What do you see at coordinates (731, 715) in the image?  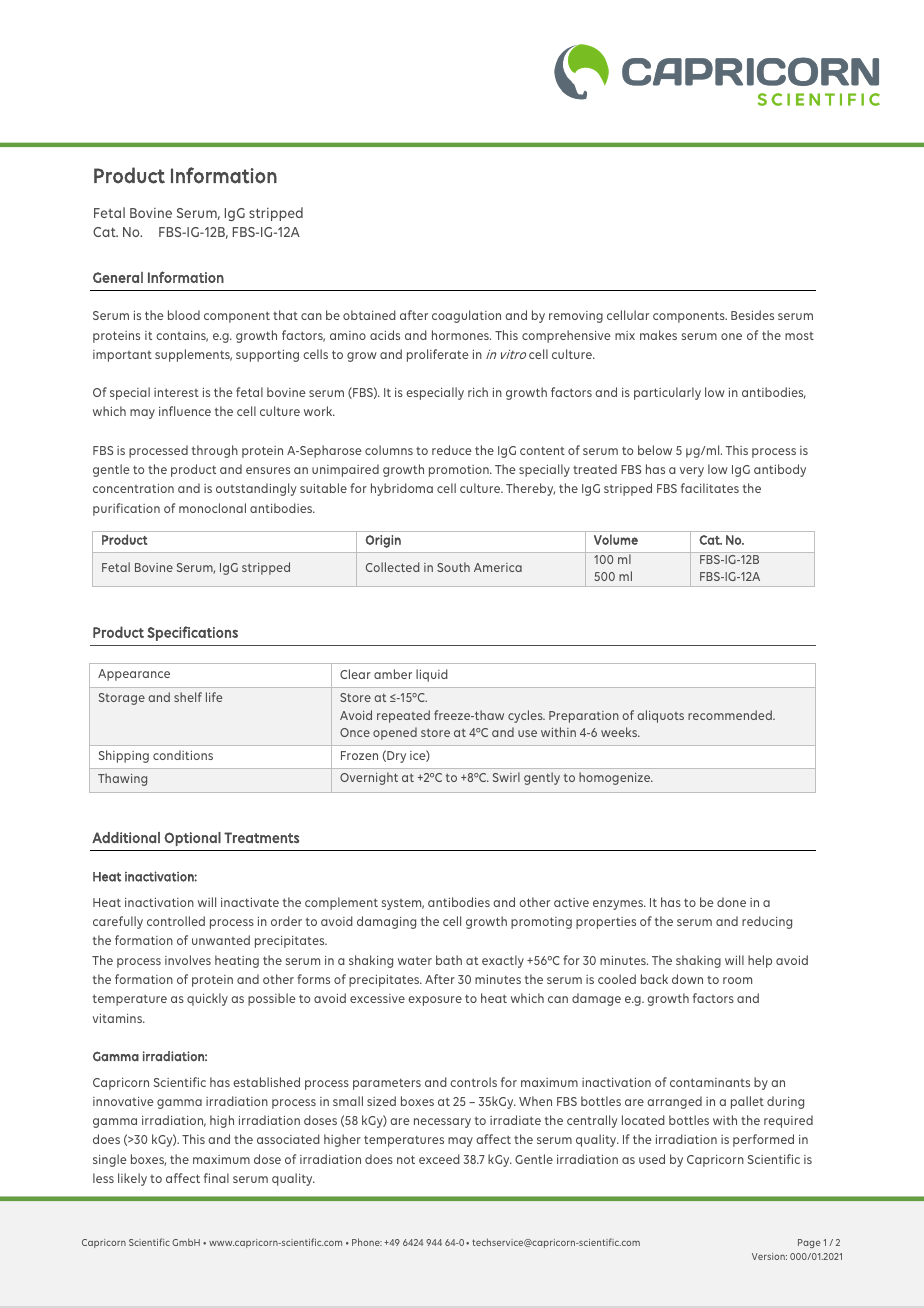 I see `recommended` at bounding box center [731, 715].
